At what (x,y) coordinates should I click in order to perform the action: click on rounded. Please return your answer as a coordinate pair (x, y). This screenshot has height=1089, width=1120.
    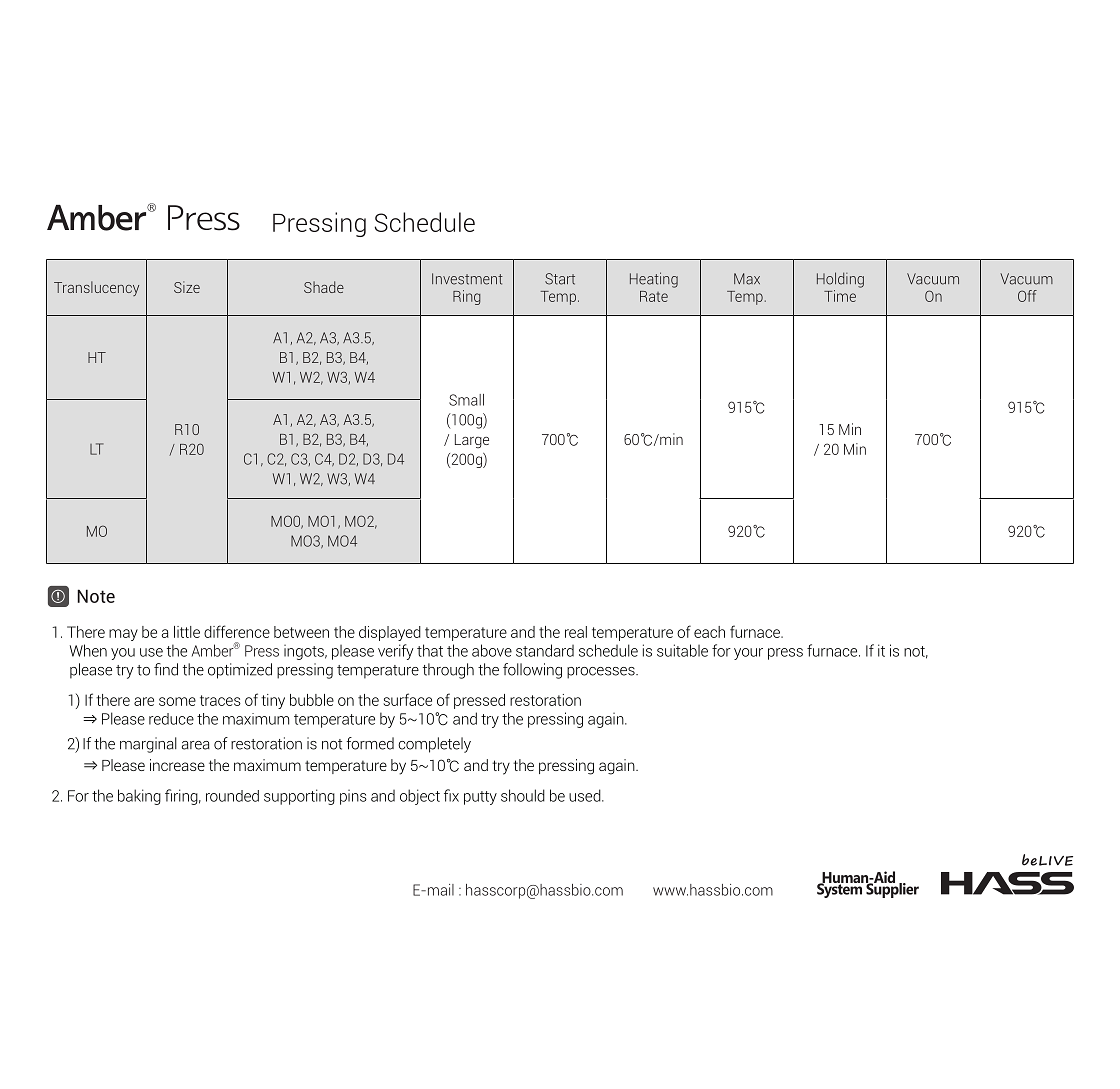
    Looking at the image, I should click on (232, 796).
